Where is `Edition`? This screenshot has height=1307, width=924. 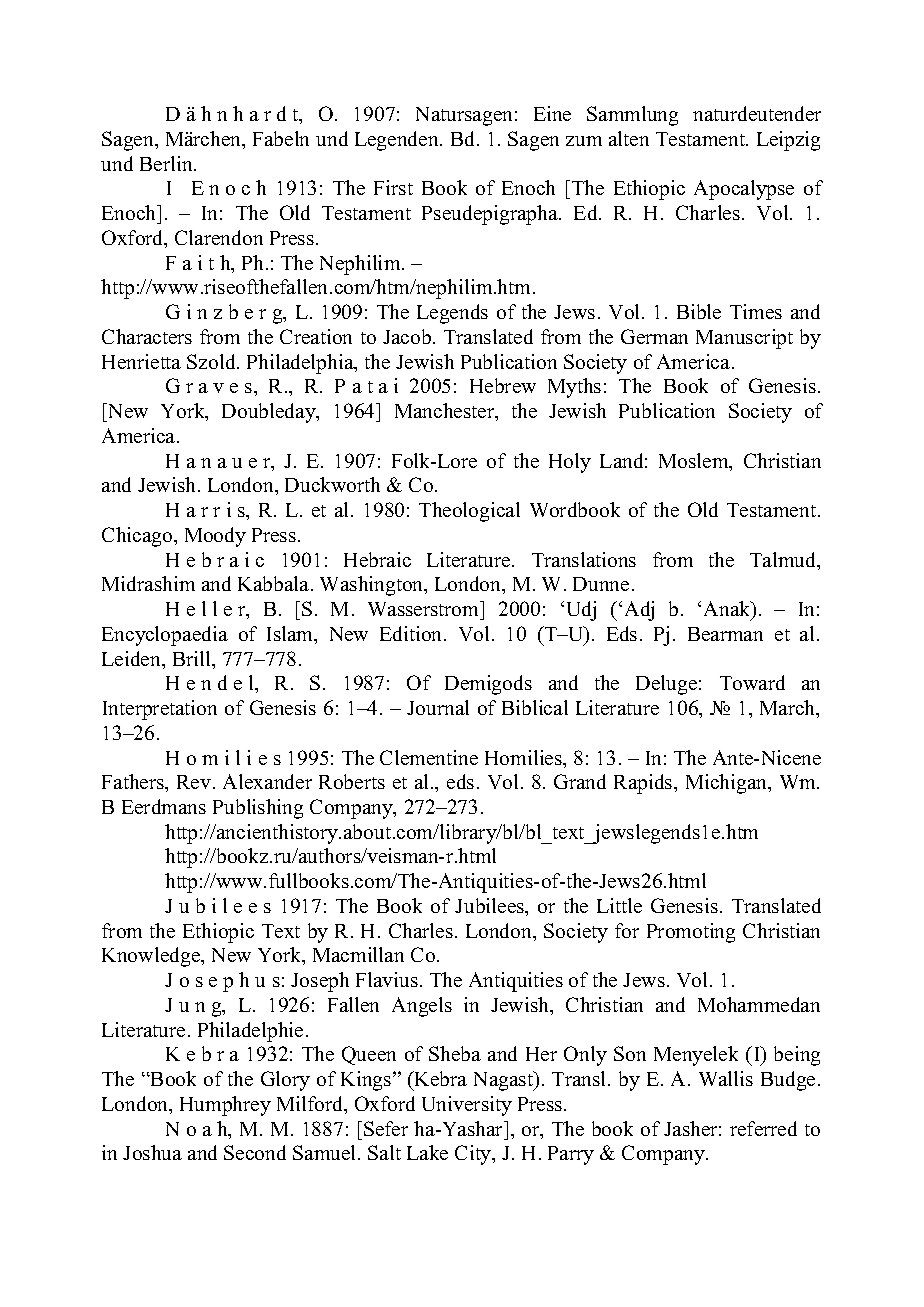
Edition is located at coordinates (412, 633).
